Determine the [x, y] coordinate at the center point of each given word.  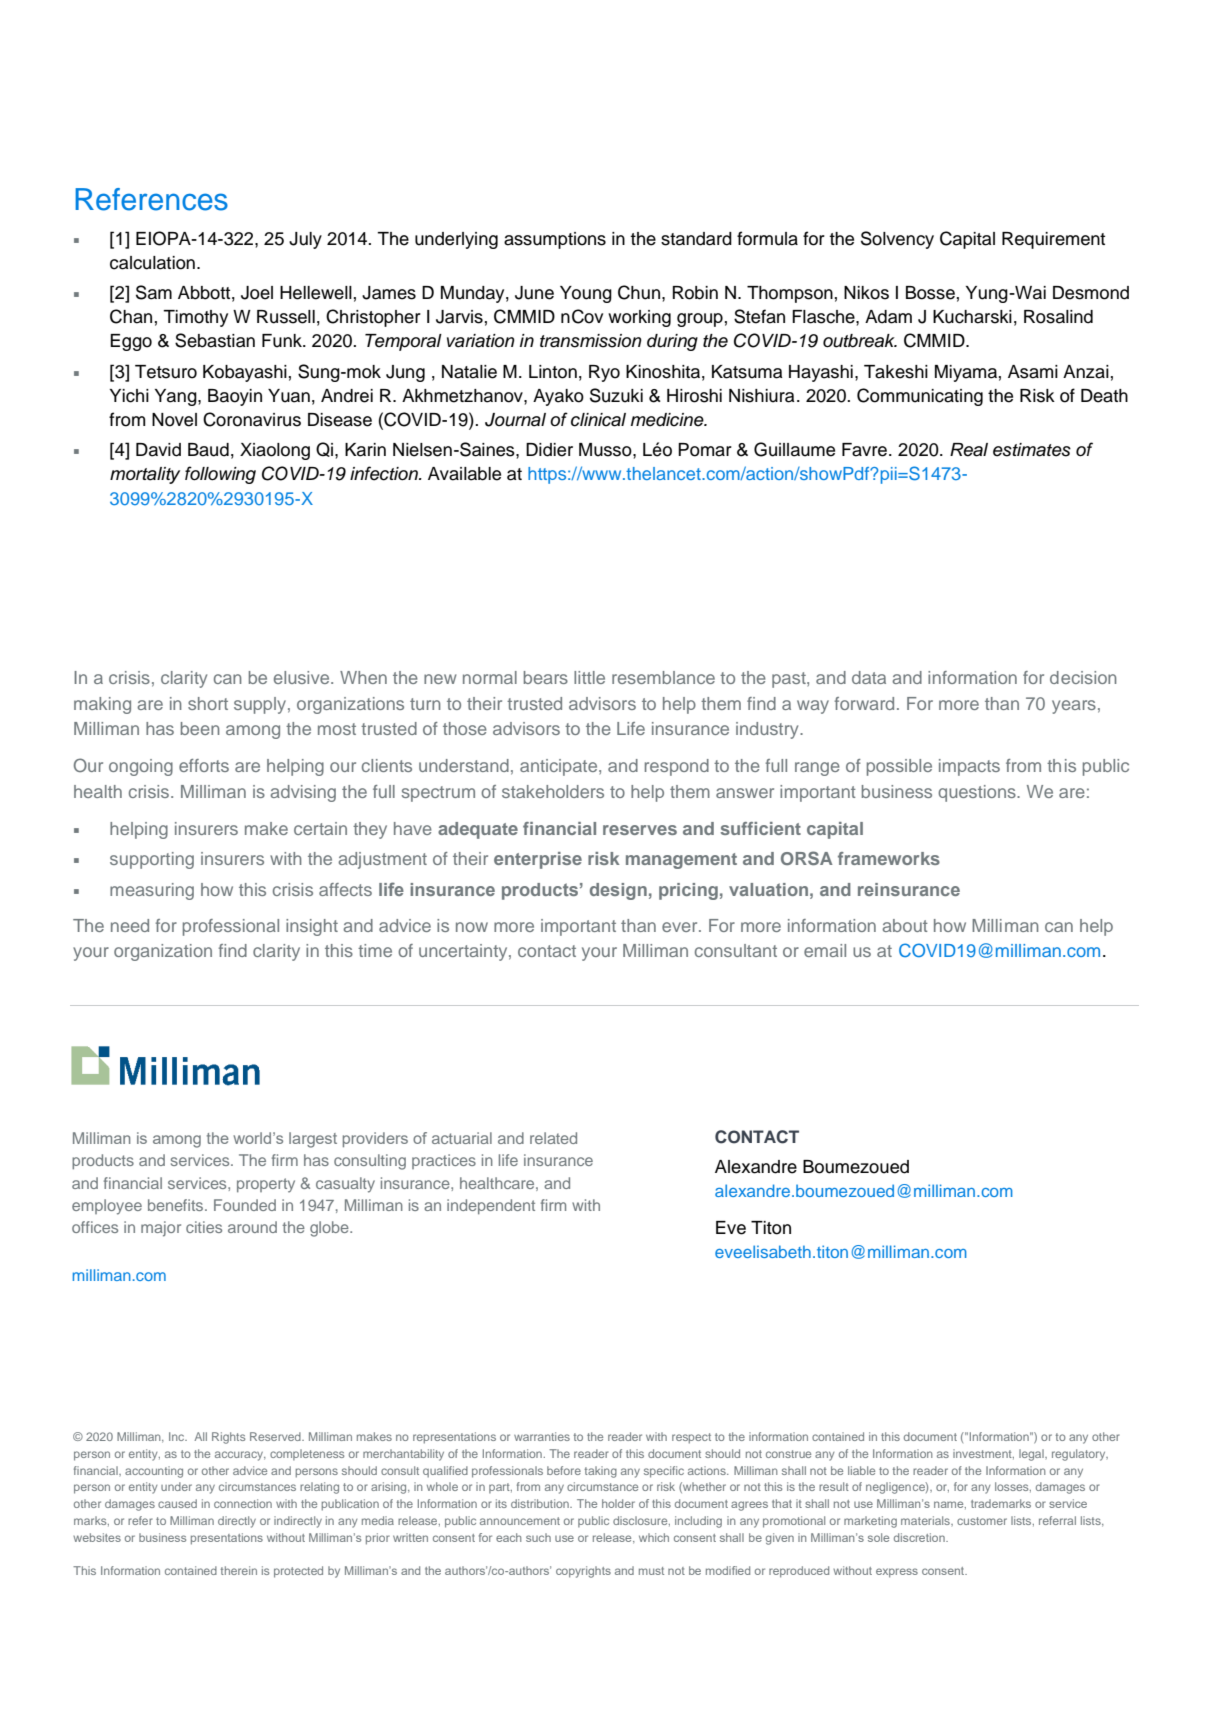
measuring [152, 891]
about [905, 925]
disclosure [641, 1521]
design [618, 891]
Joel [257, 293]
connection [243, 1503]
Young [586, 294]
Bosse [930, 293]
